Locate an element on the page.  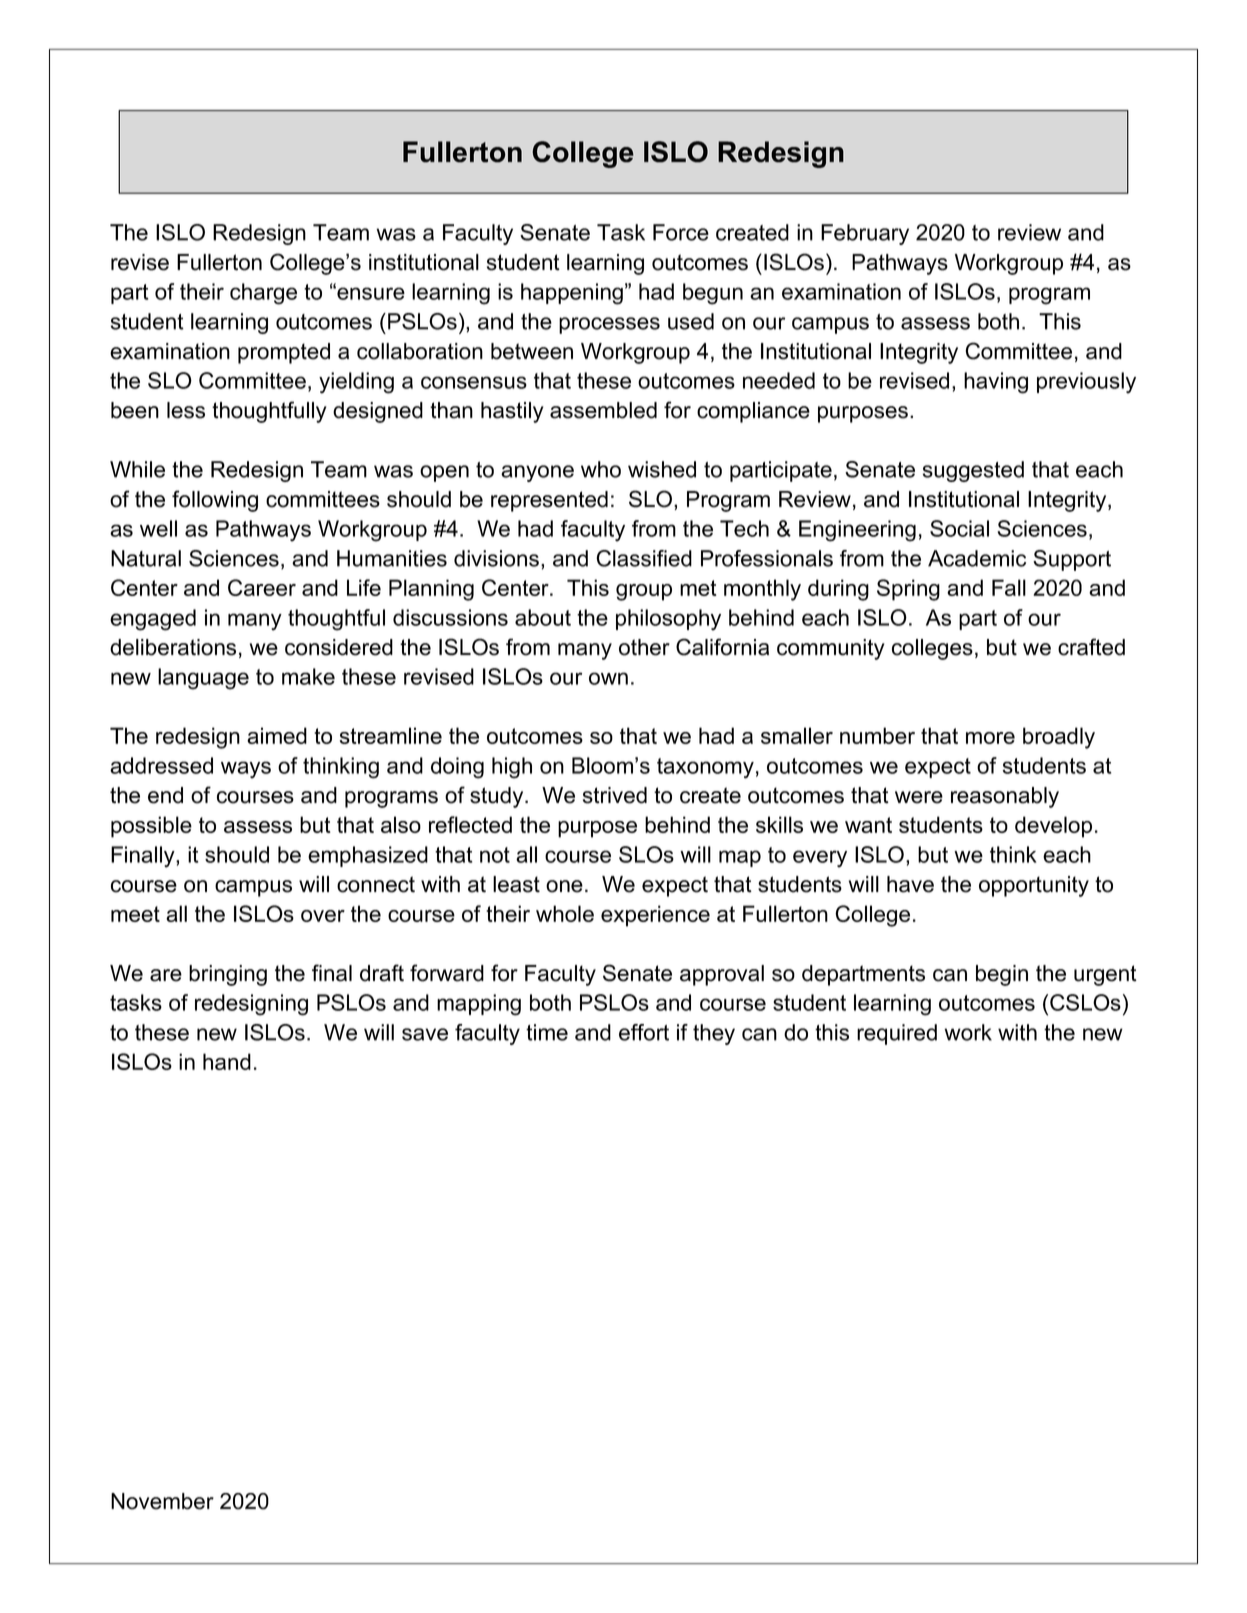
charge is located at coordinates (263, 294).
